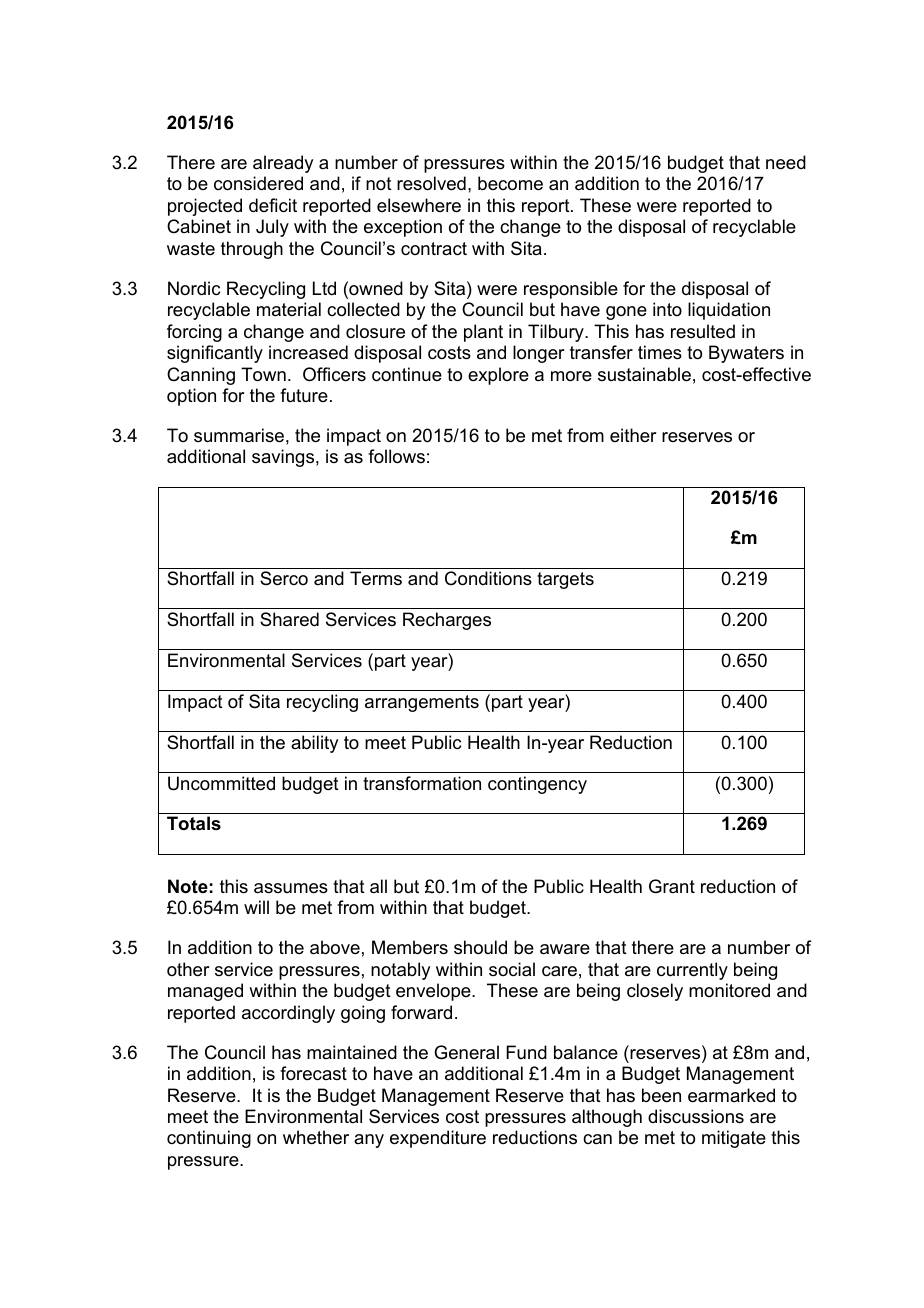  What do you see at coordinates (239, 435) in the screenshot?
I see `summarise` at bounding box center [239, 435].
